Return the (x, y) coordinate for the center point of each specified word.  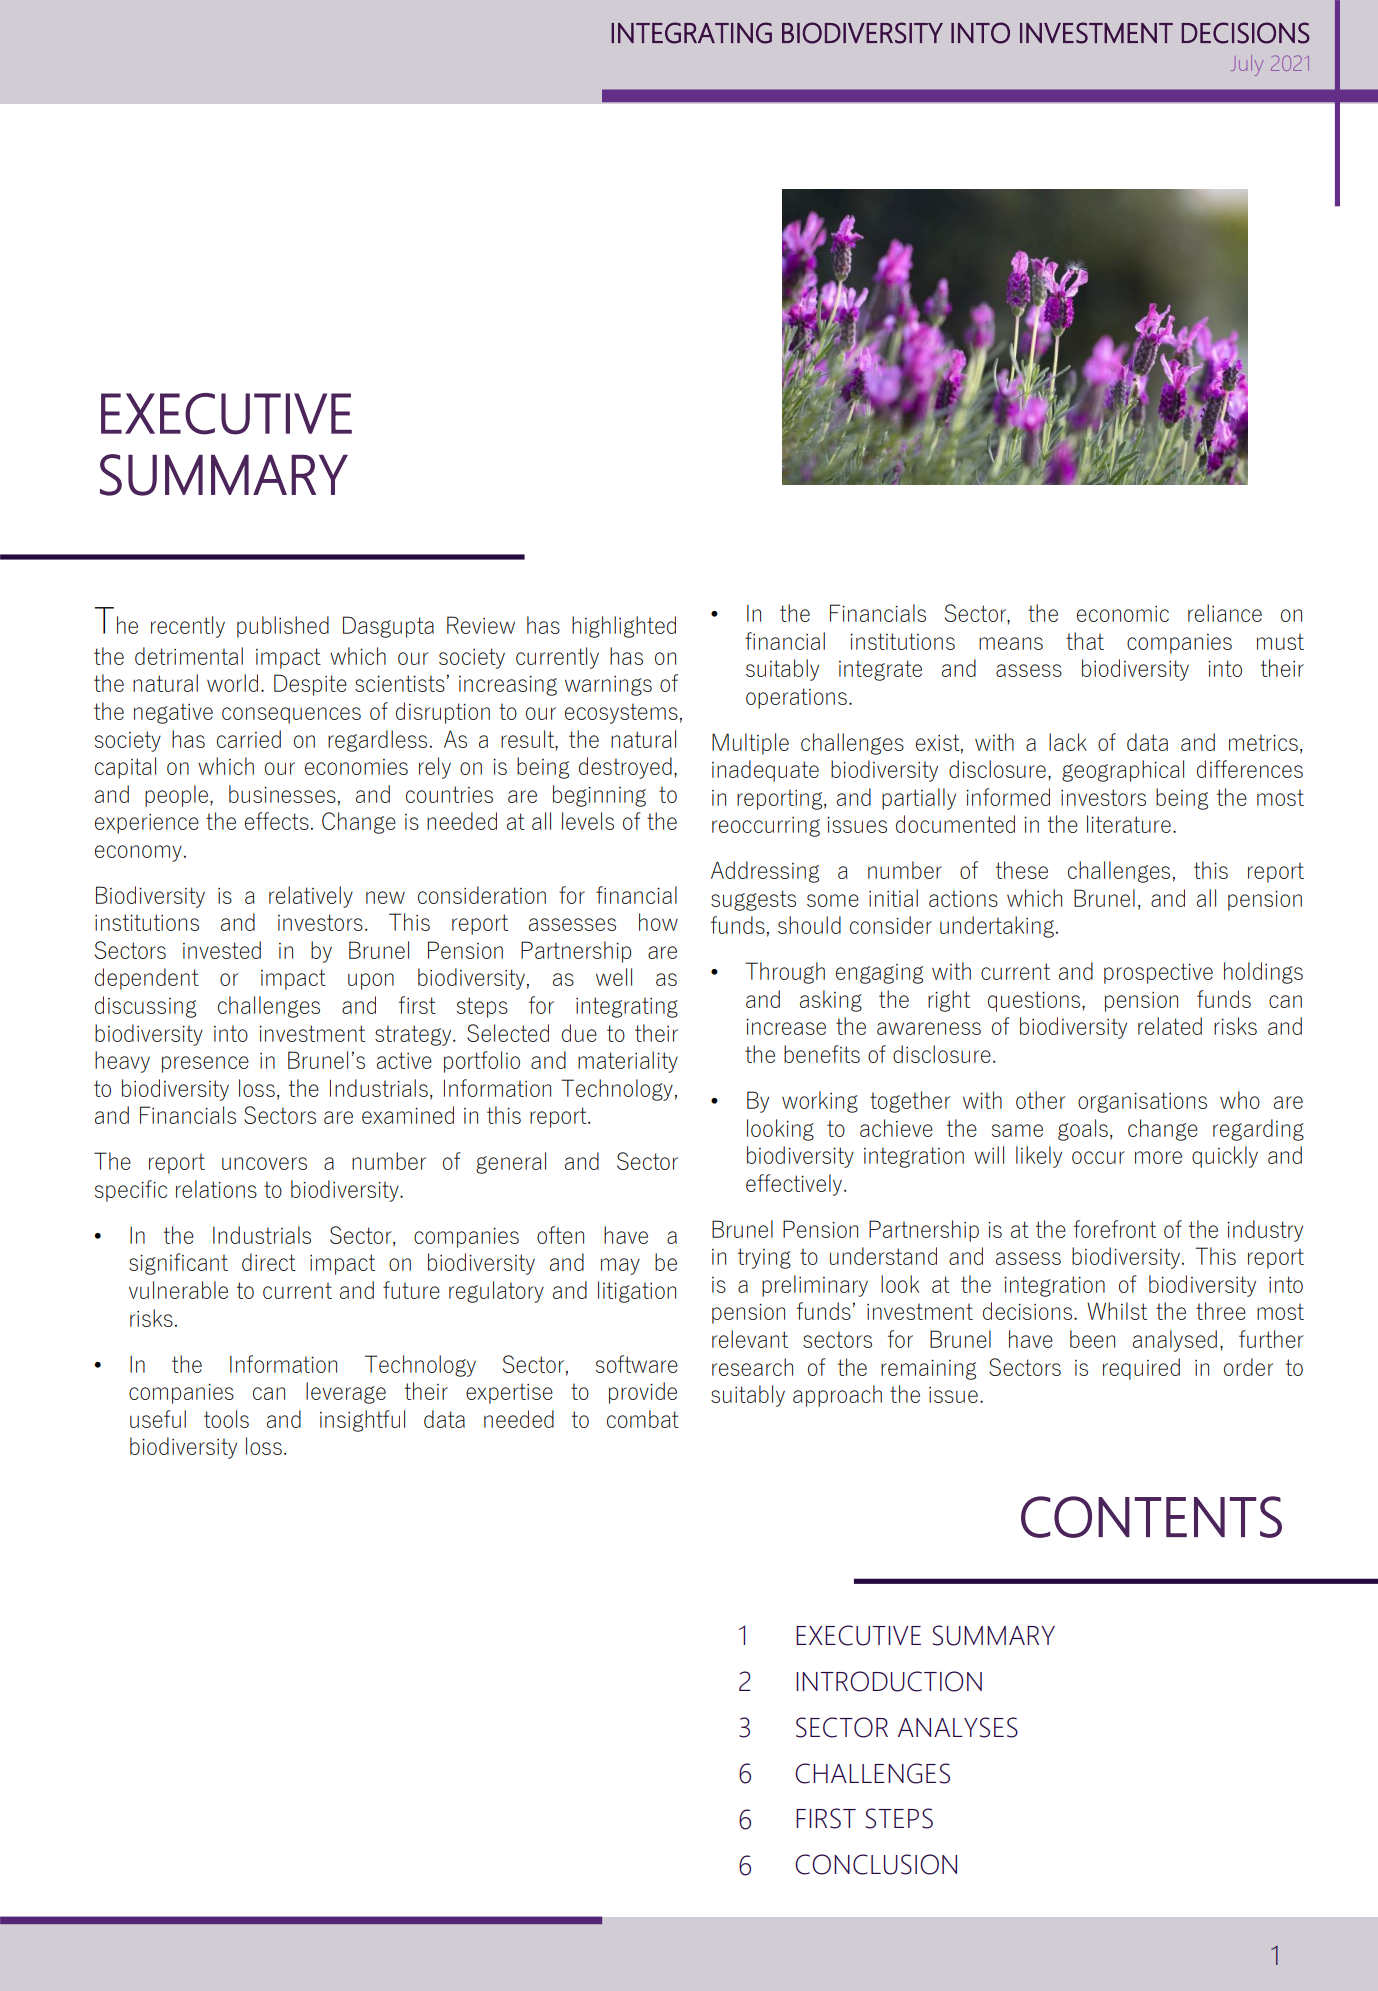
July (1247, 65)
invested (222, 950)
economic (1123, 614)
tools (226, 1419)
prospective (1158, 973)
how (658, 922)
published (283, 627)
